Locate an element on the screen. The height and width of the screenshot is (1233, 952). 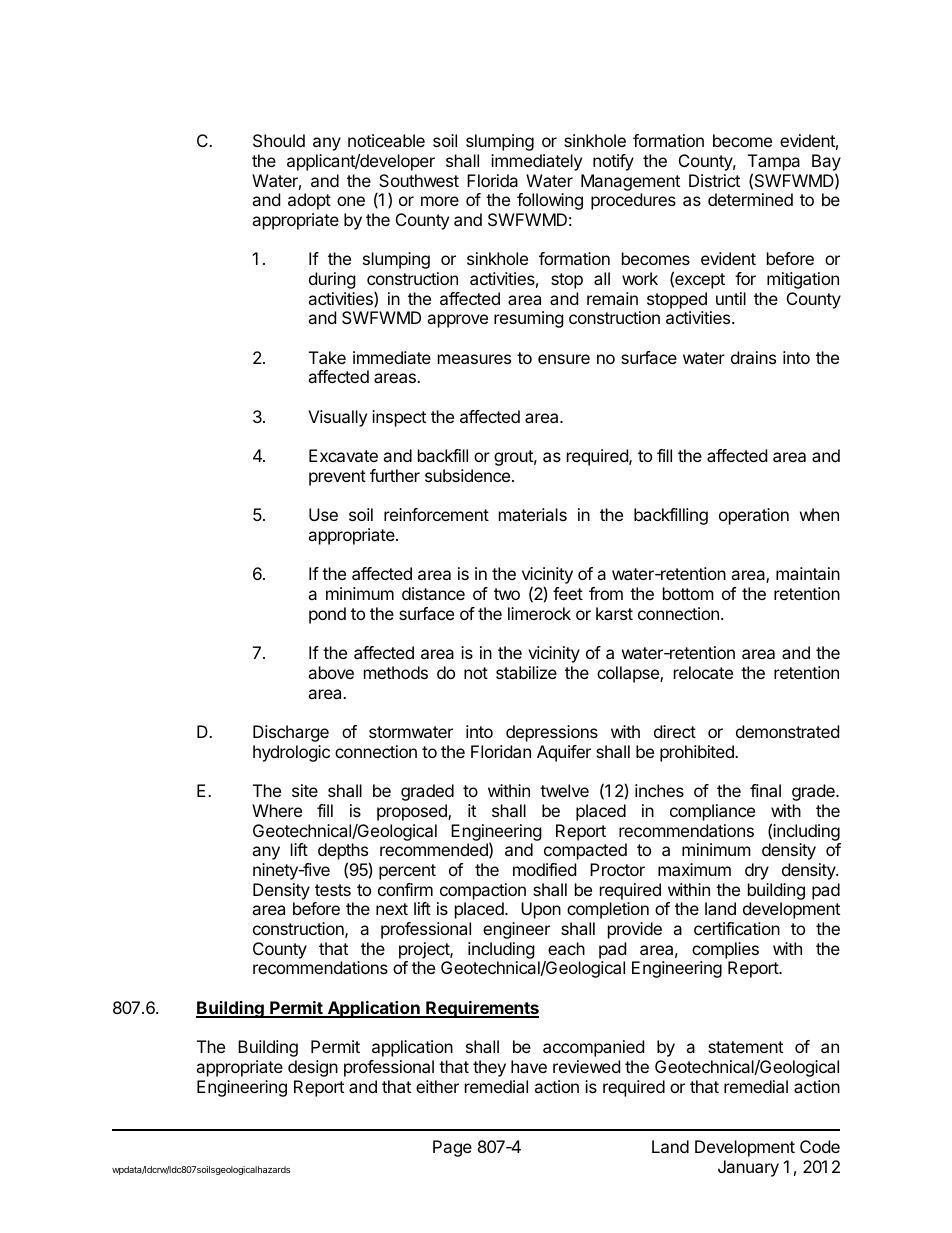
one is located at coordinates (351, 201).
